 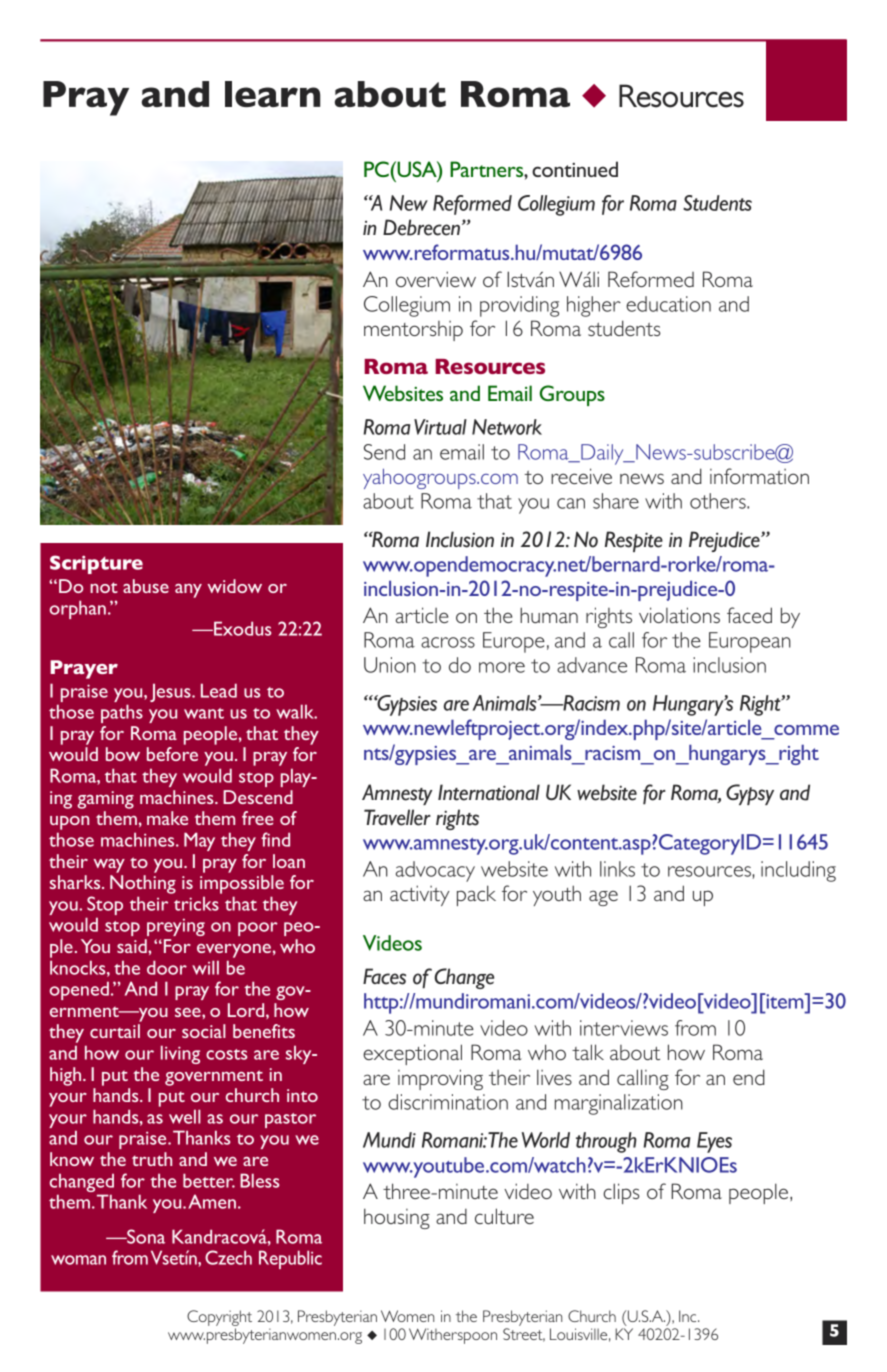 I want to click on Debrecen, so click(x=423, y=227).
